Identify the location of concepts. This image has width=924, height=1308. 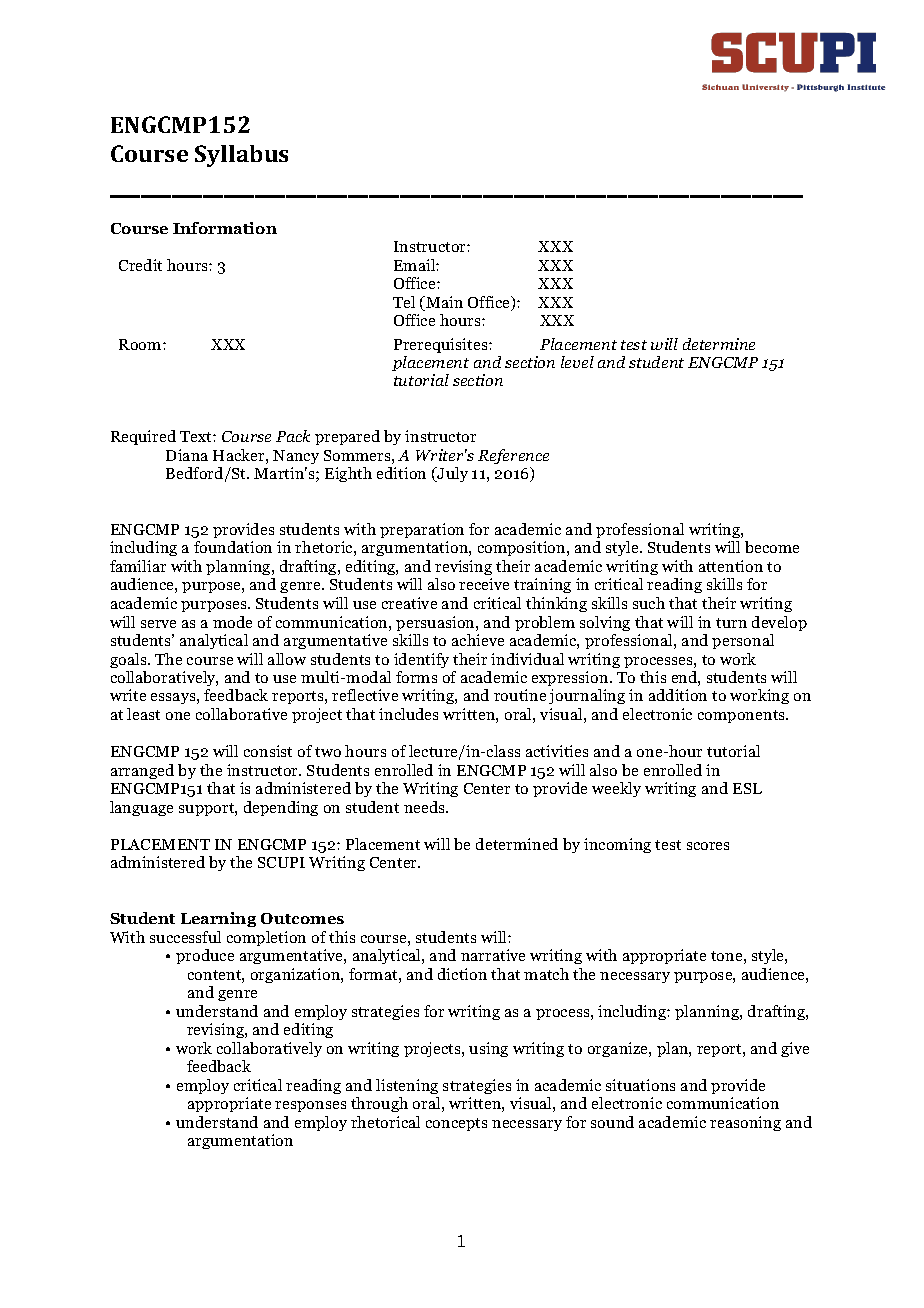
(456, 1124).
